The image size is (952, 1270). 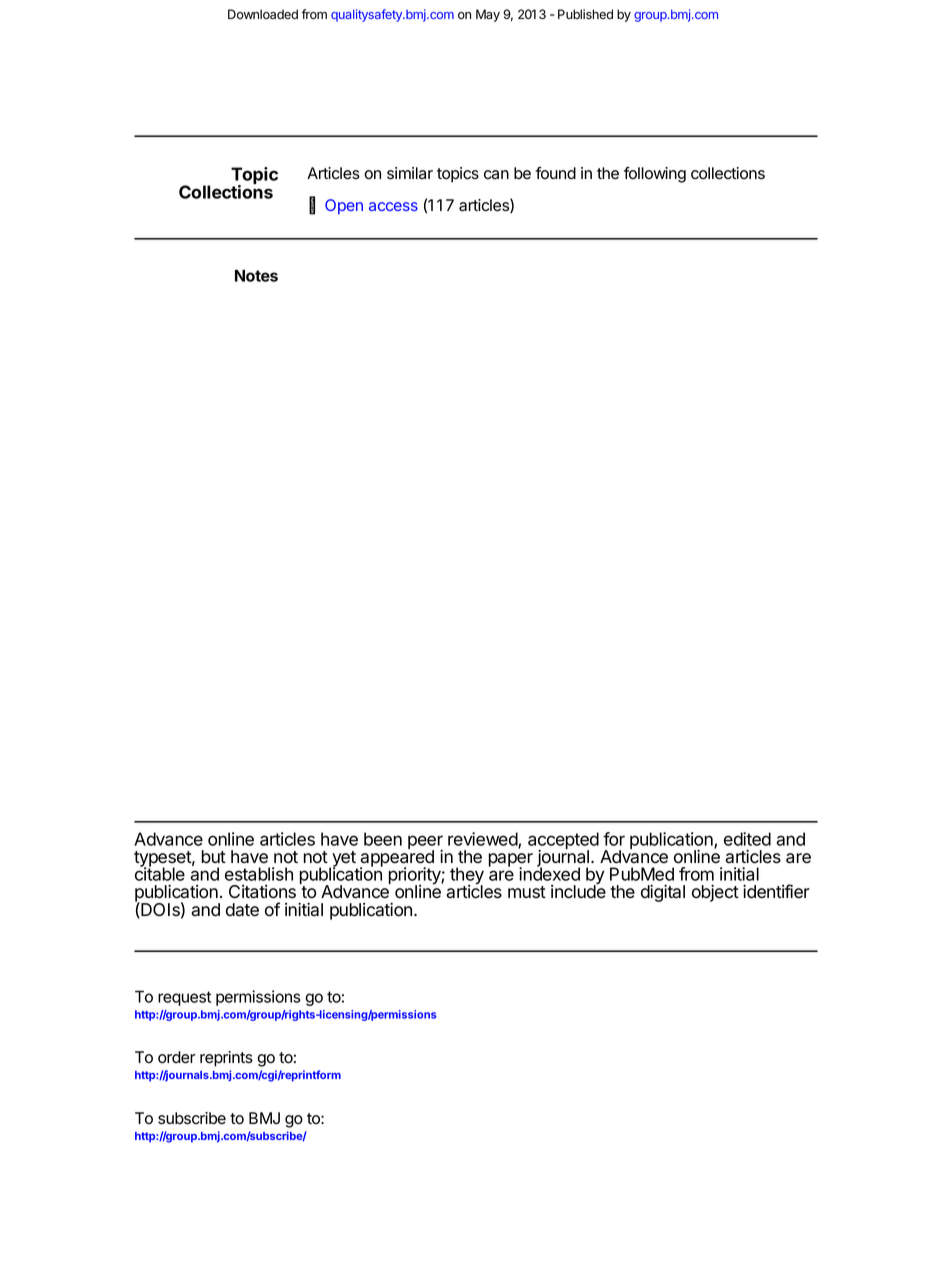 What do you see at coordinates (488, 15) in the screenshot?
I see `May` at bounding box center [488, 15].
